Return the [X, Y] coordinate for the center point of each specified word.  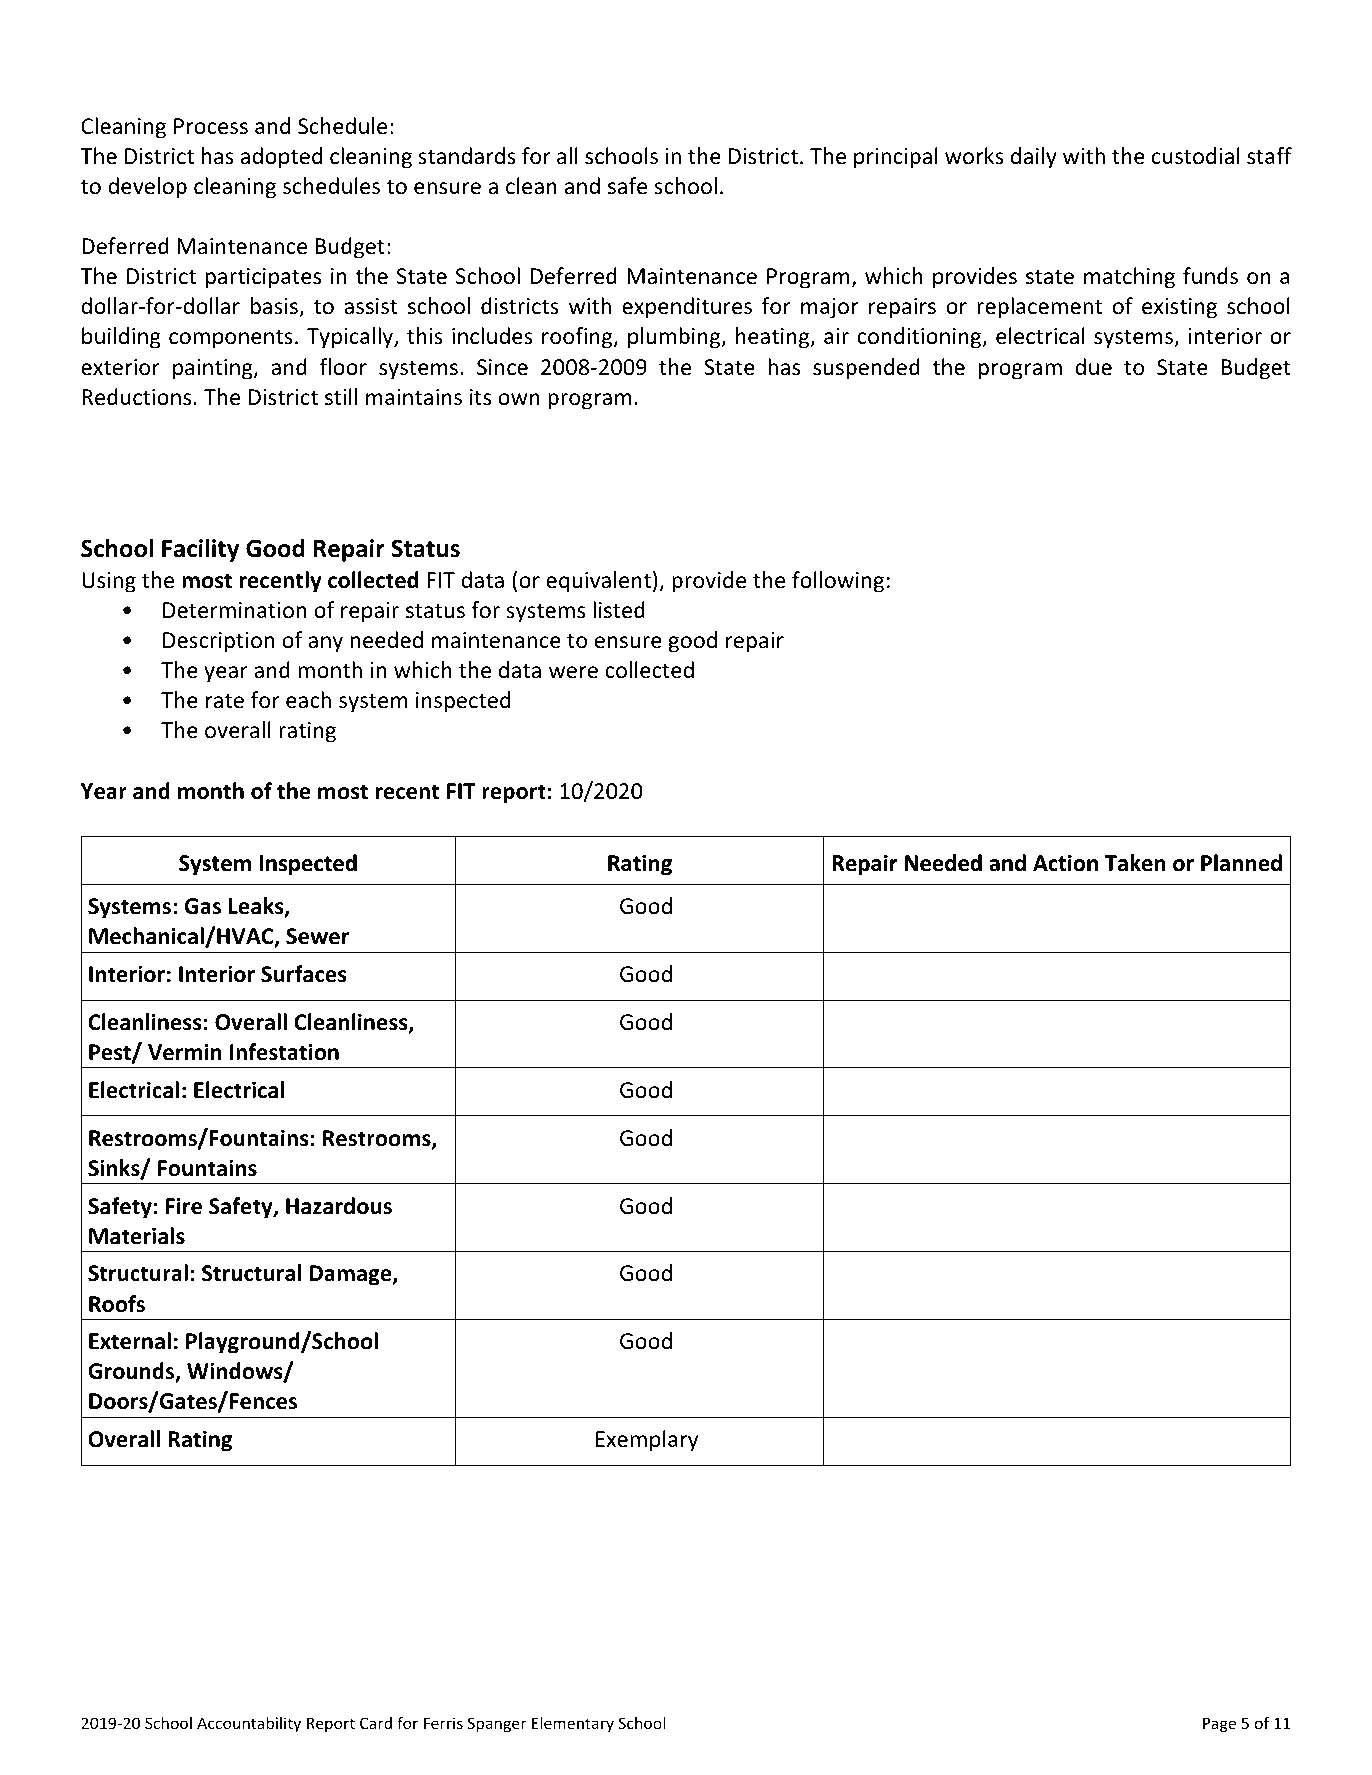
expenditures [687, 308]
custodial [1196, 156]
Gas [203, 906]
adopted [281, 158]
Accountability [249, 1724]
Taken [1135, 863]
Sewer [317, 936]
